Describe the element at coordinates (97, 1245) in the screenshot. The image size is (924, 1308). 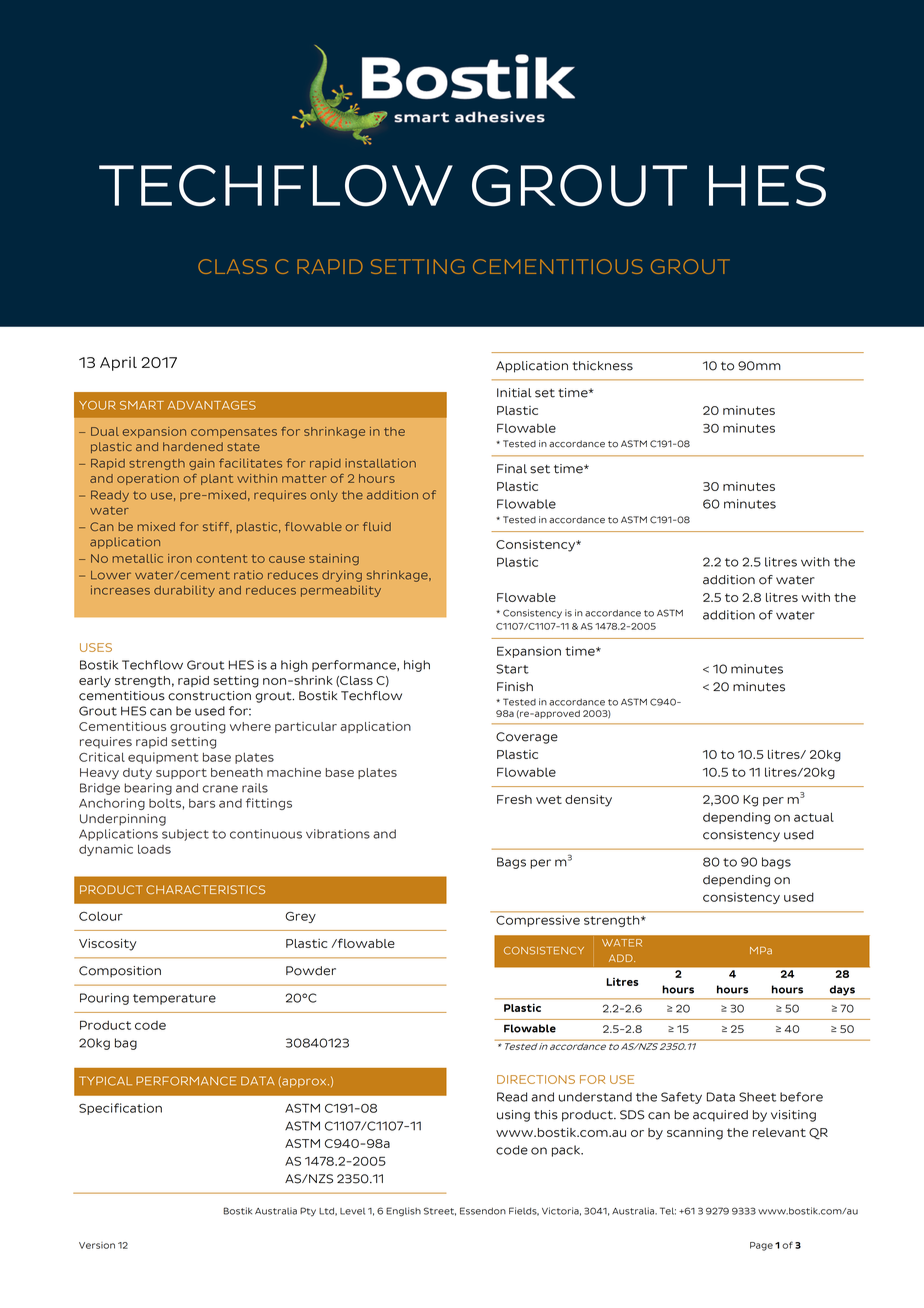
I see `Version` at that location.
